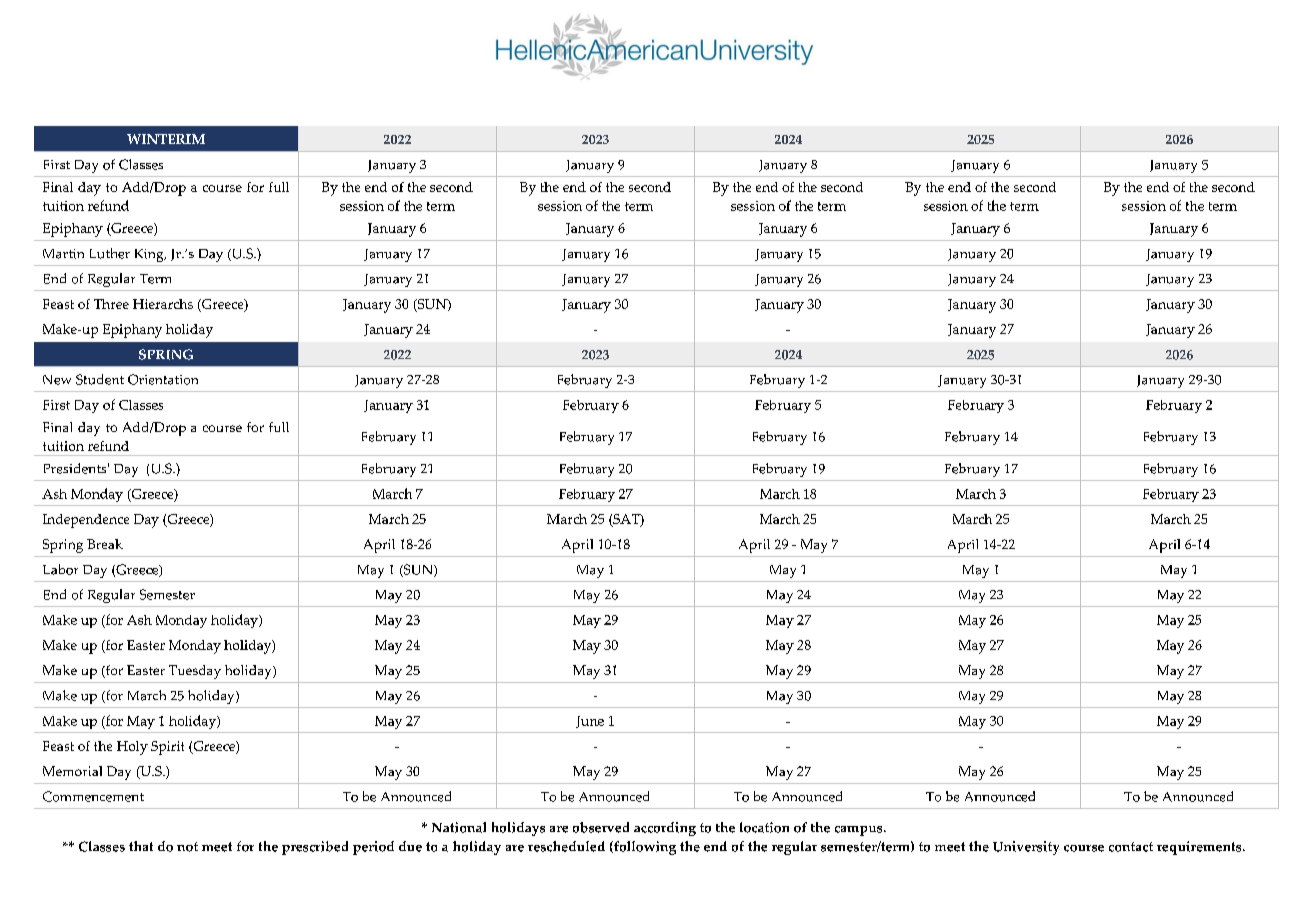  What do you see at coordinates (105, 544) in the screenshot?
I see `Break` at bounding box center [105, 544].
